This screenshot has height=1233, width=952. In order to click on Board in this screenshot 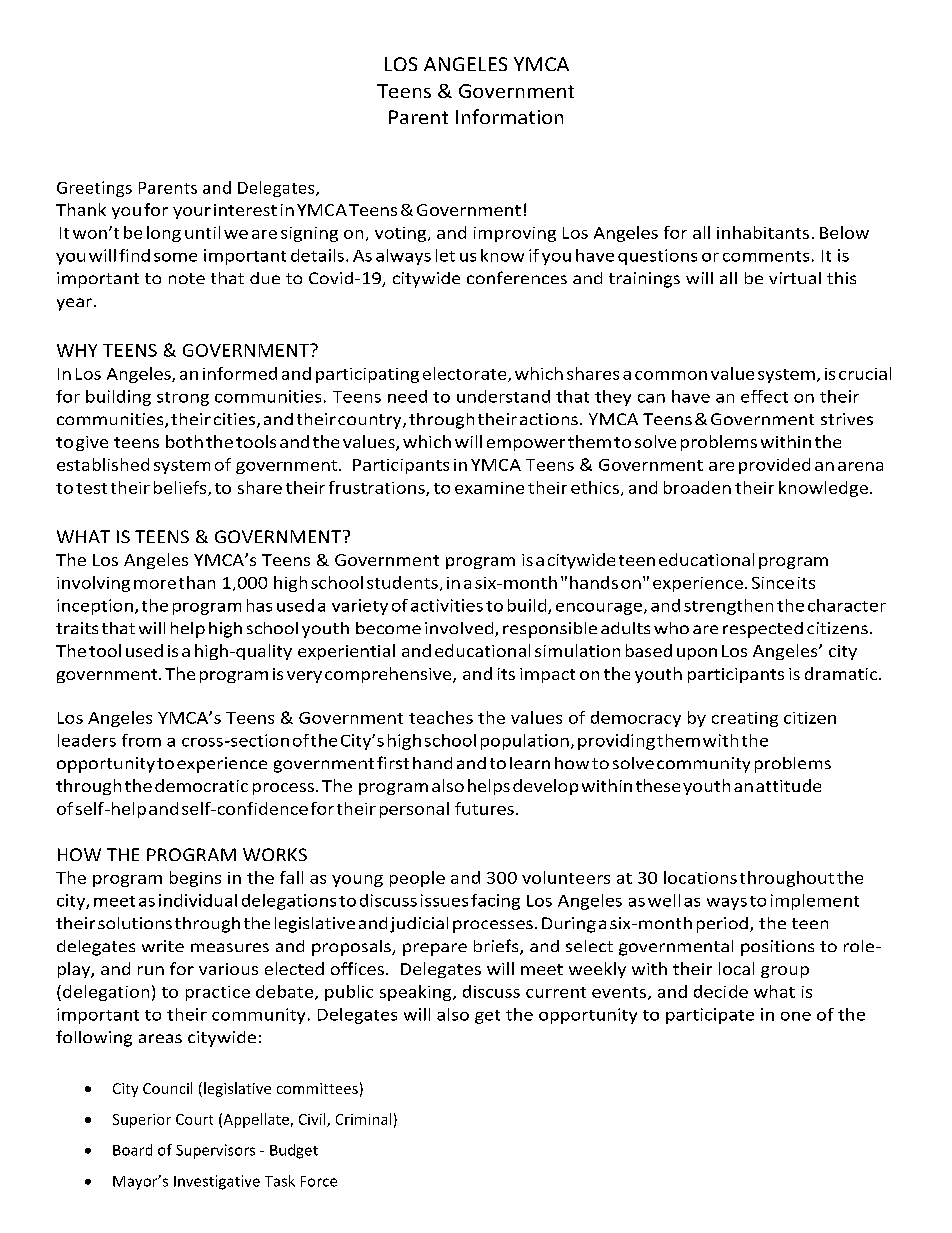, I will do `click(132, 1150)`.
